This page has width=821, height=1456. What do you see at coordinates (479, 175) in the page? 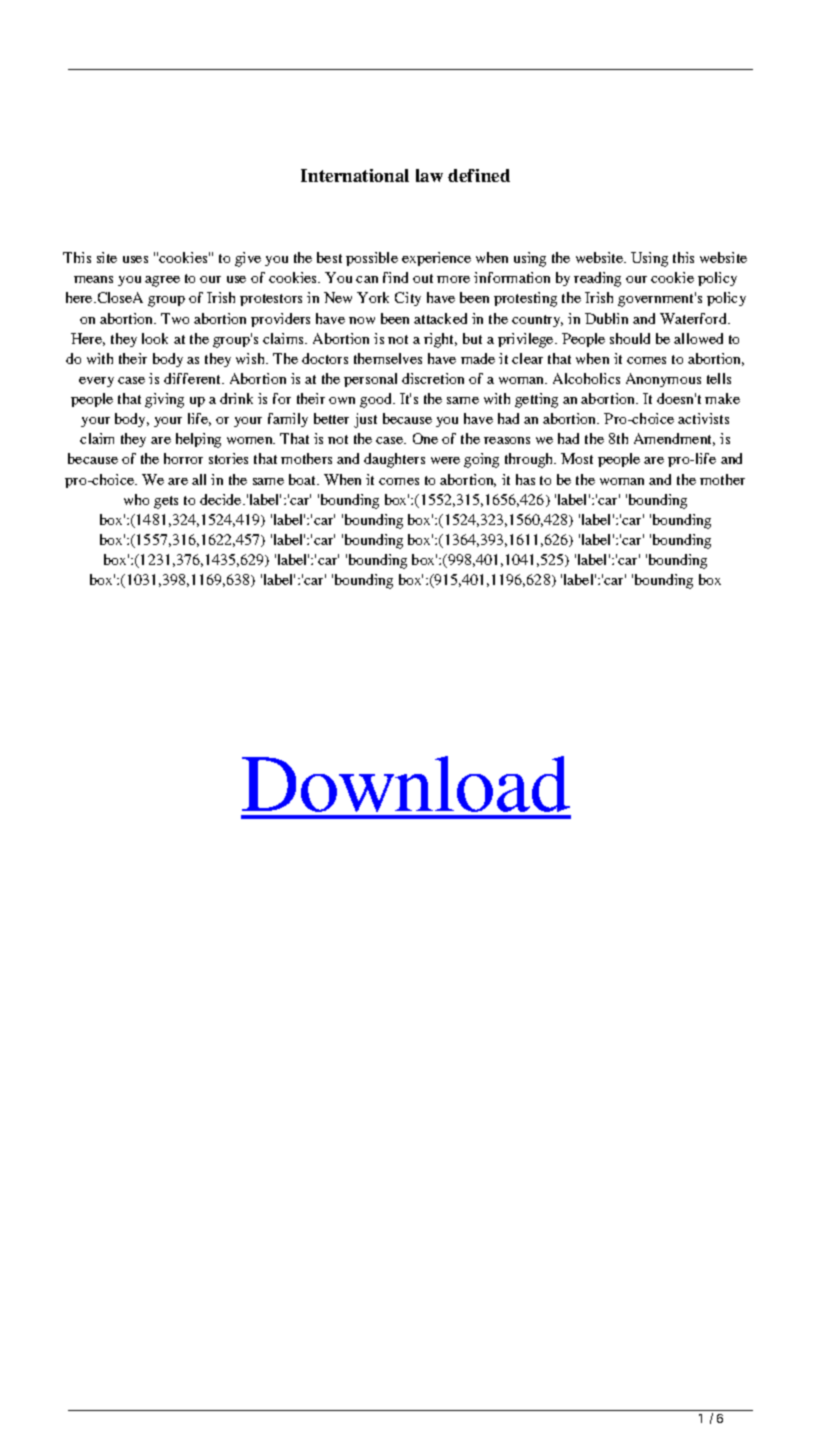
I see `defined` at bounding box center [479, 175].
